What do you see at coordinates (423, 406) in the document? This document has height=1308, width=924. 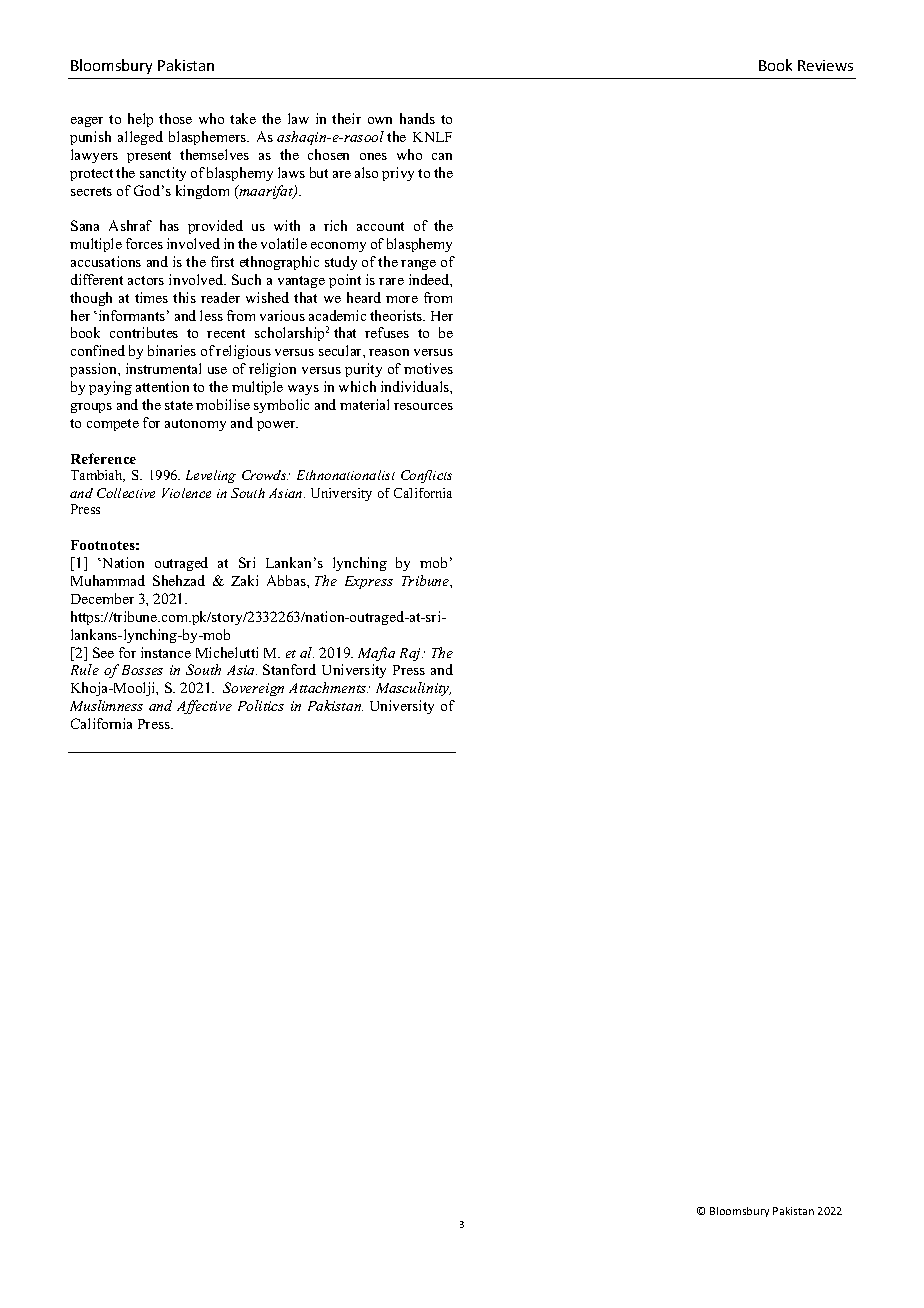 I see `resources` at bounding box center [423, 406].
